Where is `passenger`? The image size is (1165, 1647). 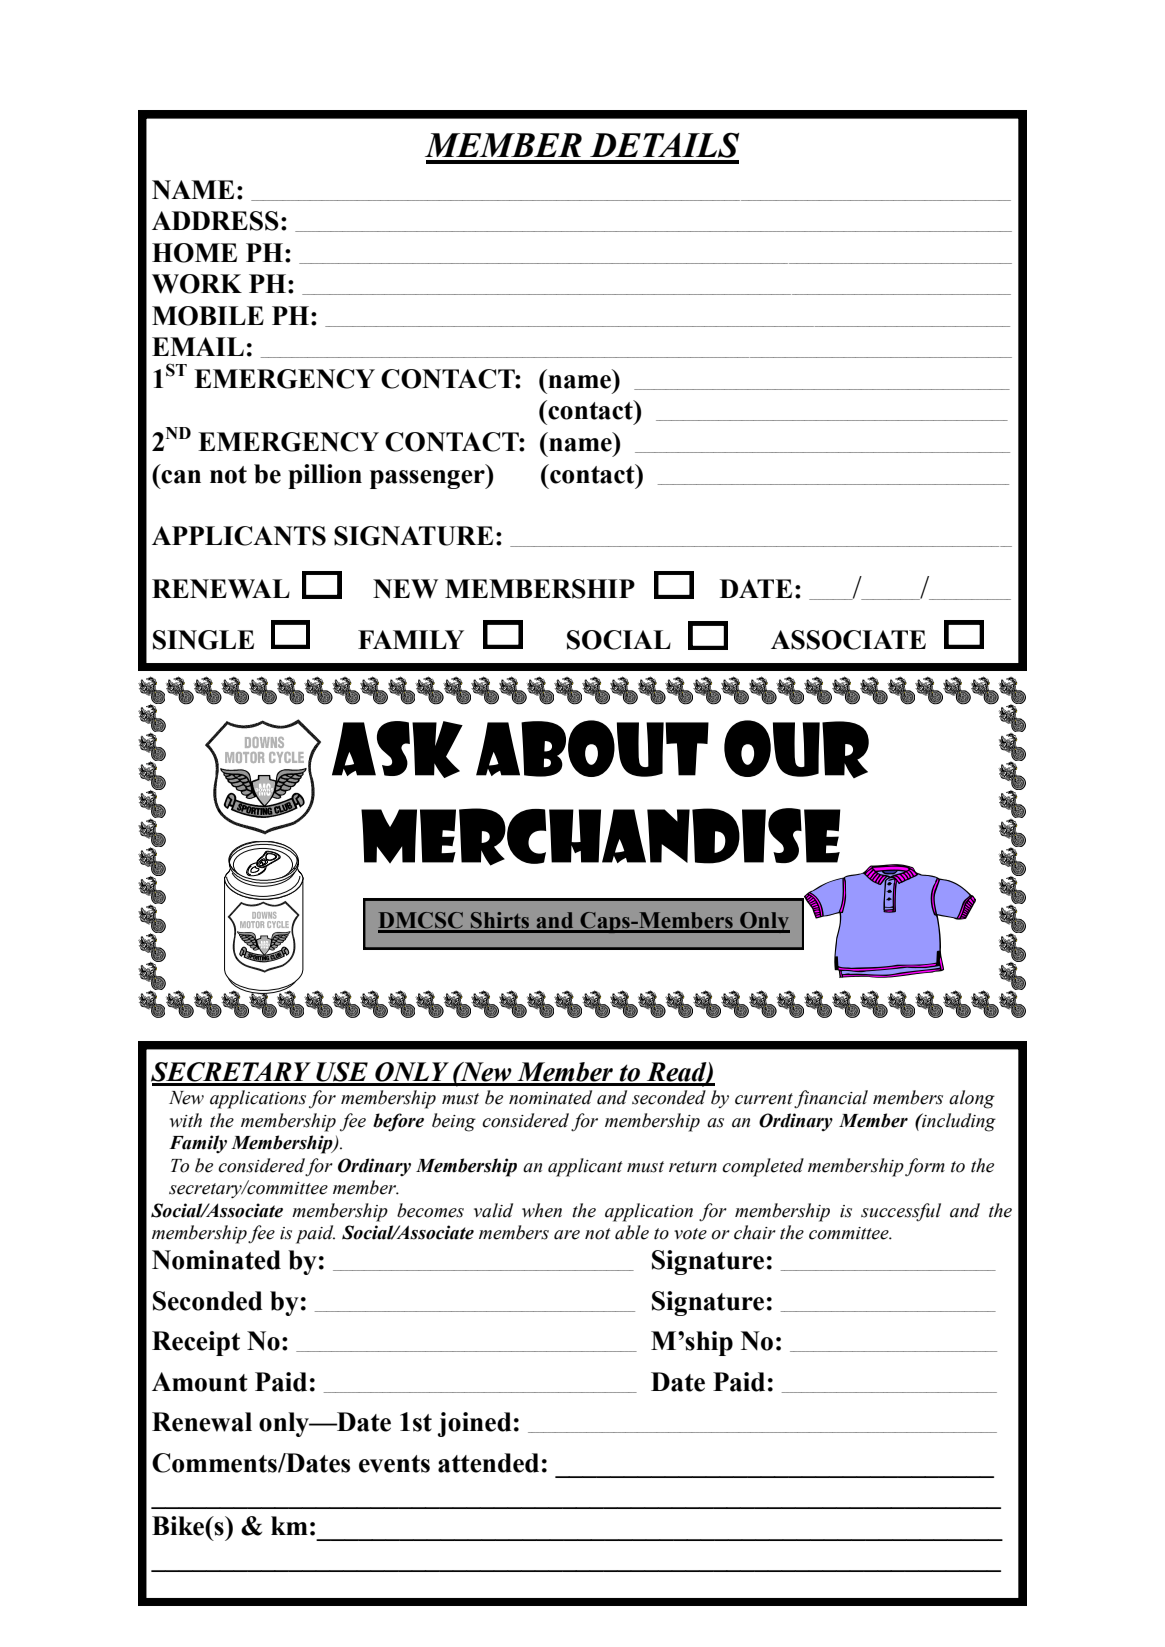
passenger is located at coordinates (428, 479).
